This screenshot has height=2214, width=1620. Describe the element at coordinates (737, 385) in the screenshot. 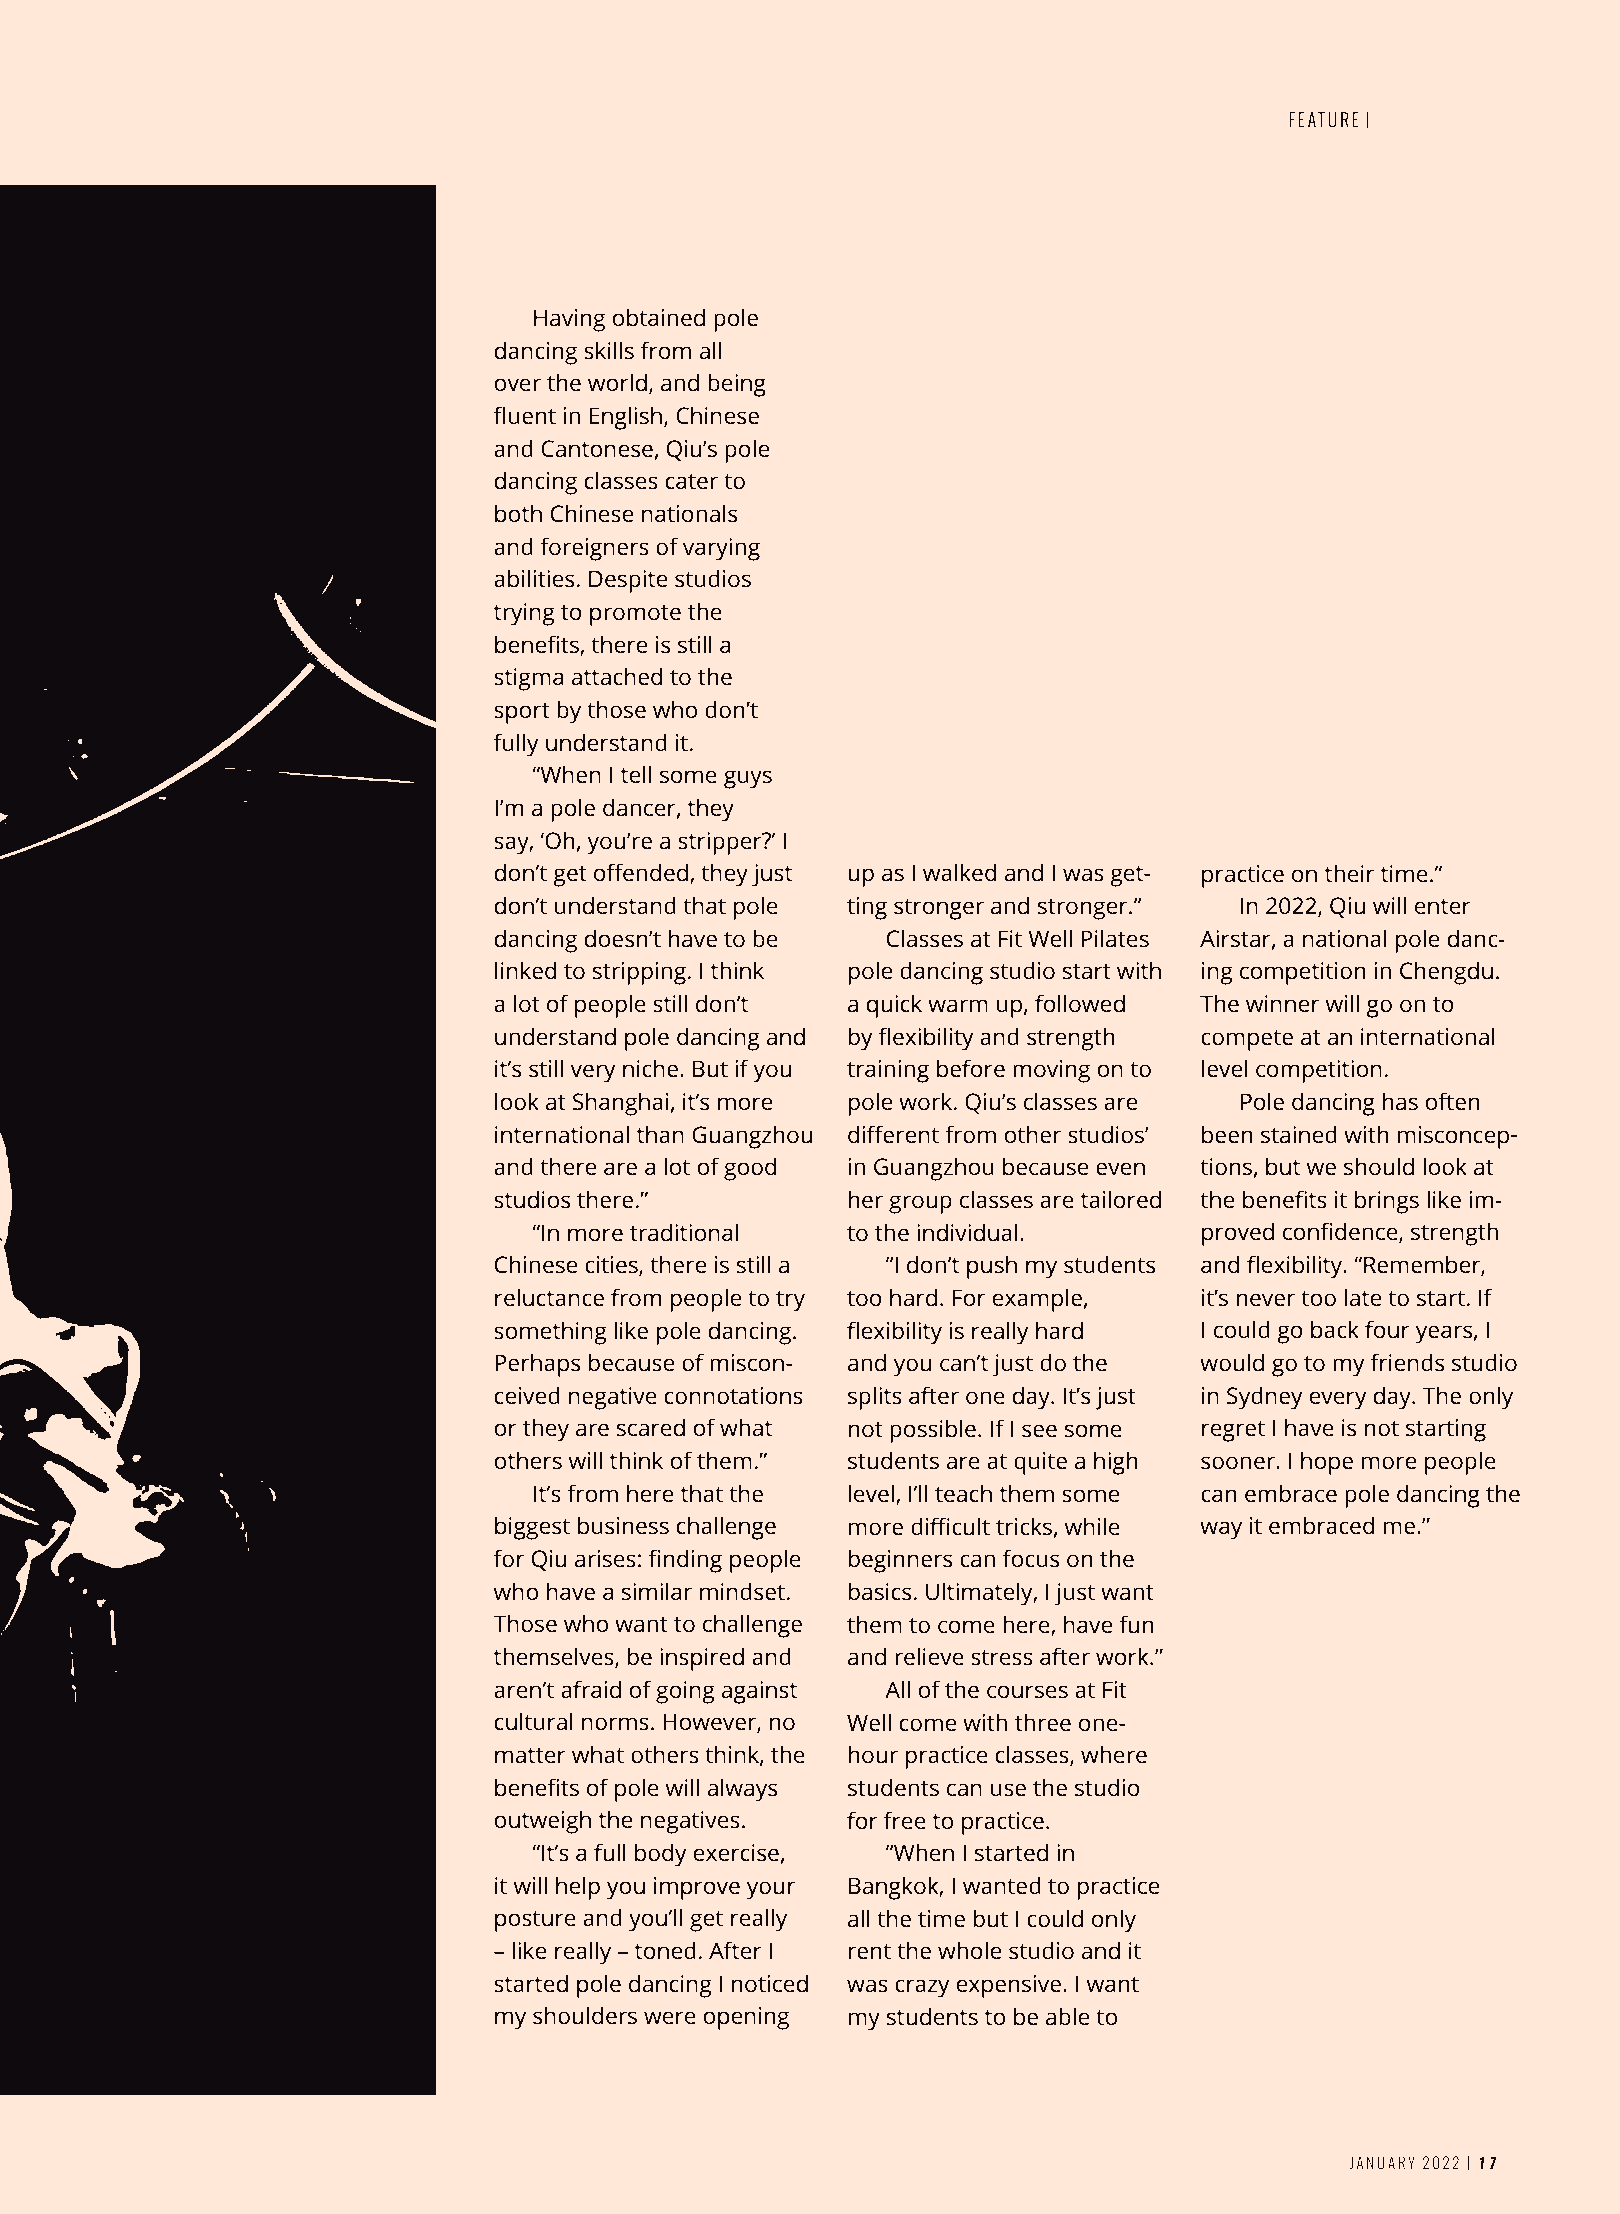

I see `being` at that location.
